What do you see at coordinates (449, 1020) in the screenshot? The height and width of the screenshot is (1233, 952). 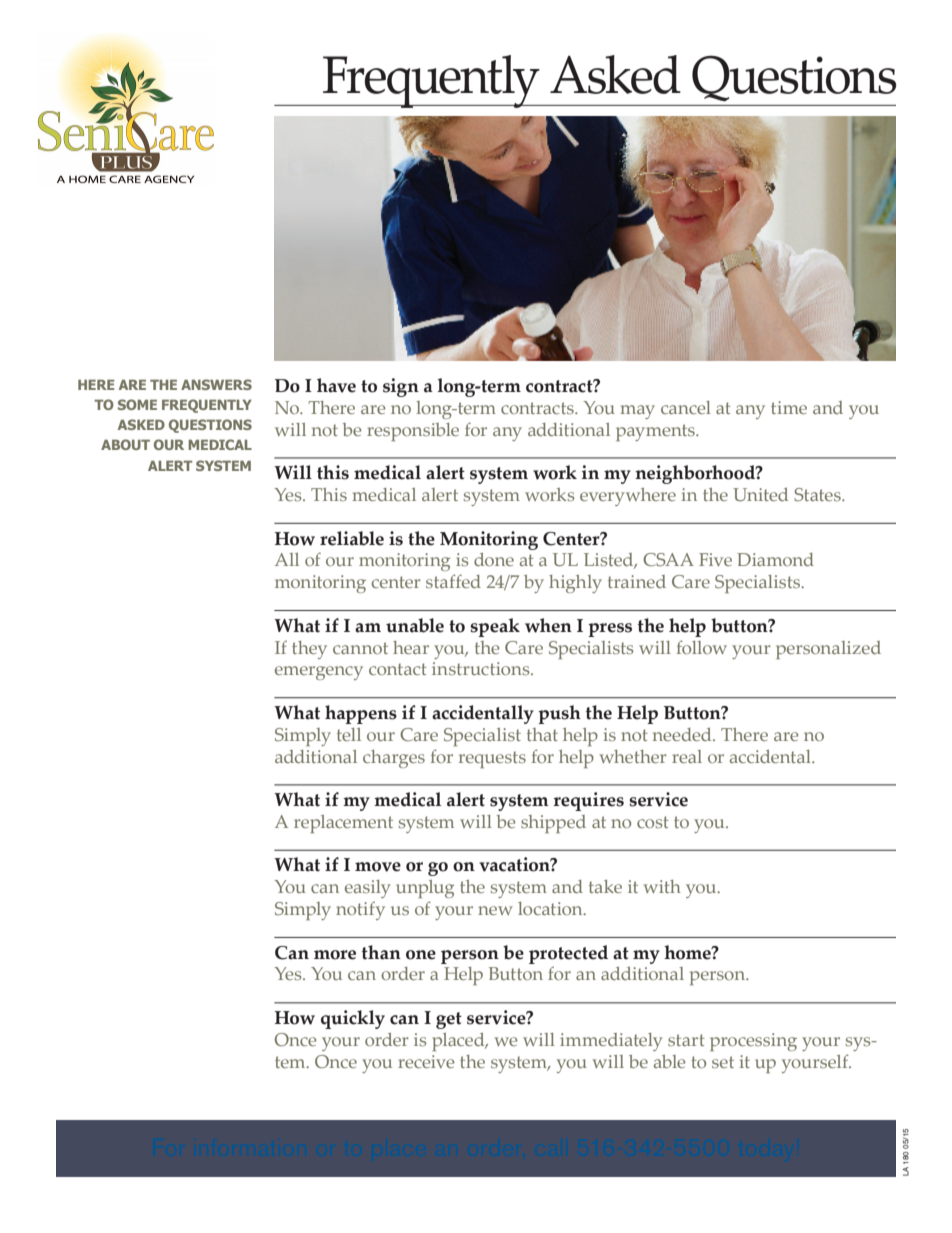 I see `get` at bounding box center [449, 1020].
